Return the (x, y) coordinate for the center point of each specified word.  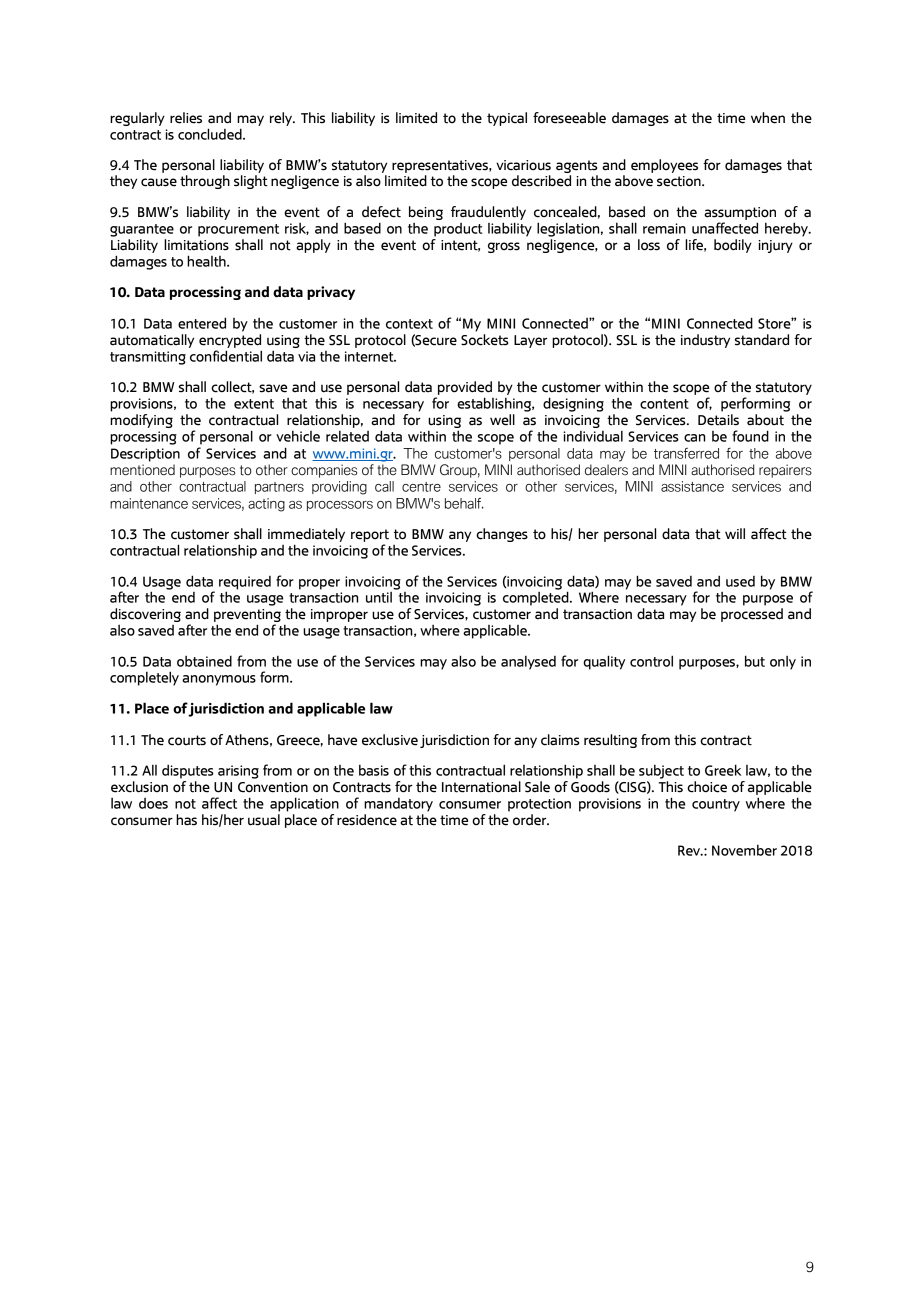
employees (664, 166)
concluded (211, 134)
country (716, 805)
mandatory (398, 805)
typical (507, 119)
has (186, 820)
